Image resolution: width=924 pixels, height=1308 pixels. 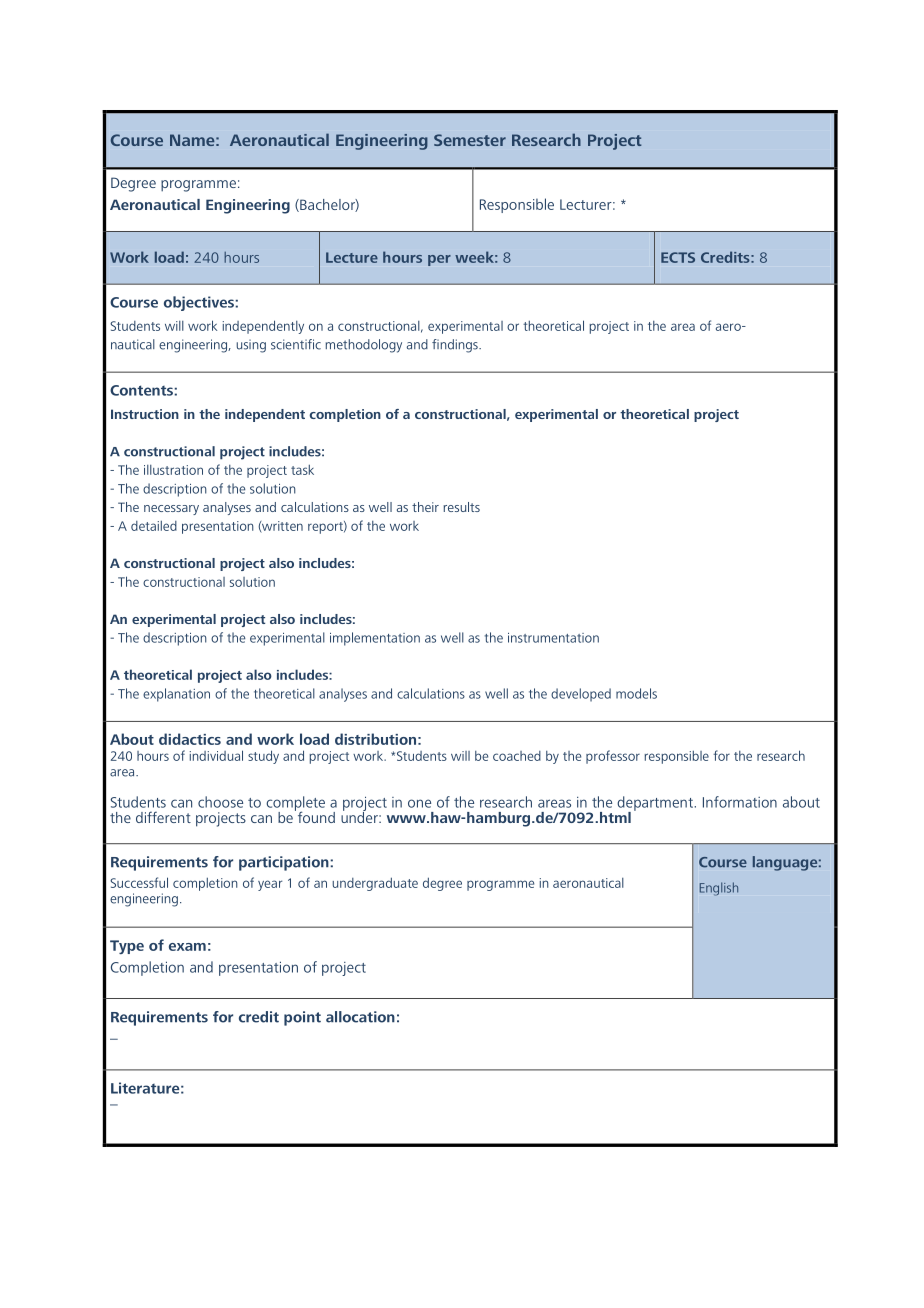 What do you see at coordinates (470, 140) in the screenshot?
I see `Semester` at bounding box center [470, 140].
